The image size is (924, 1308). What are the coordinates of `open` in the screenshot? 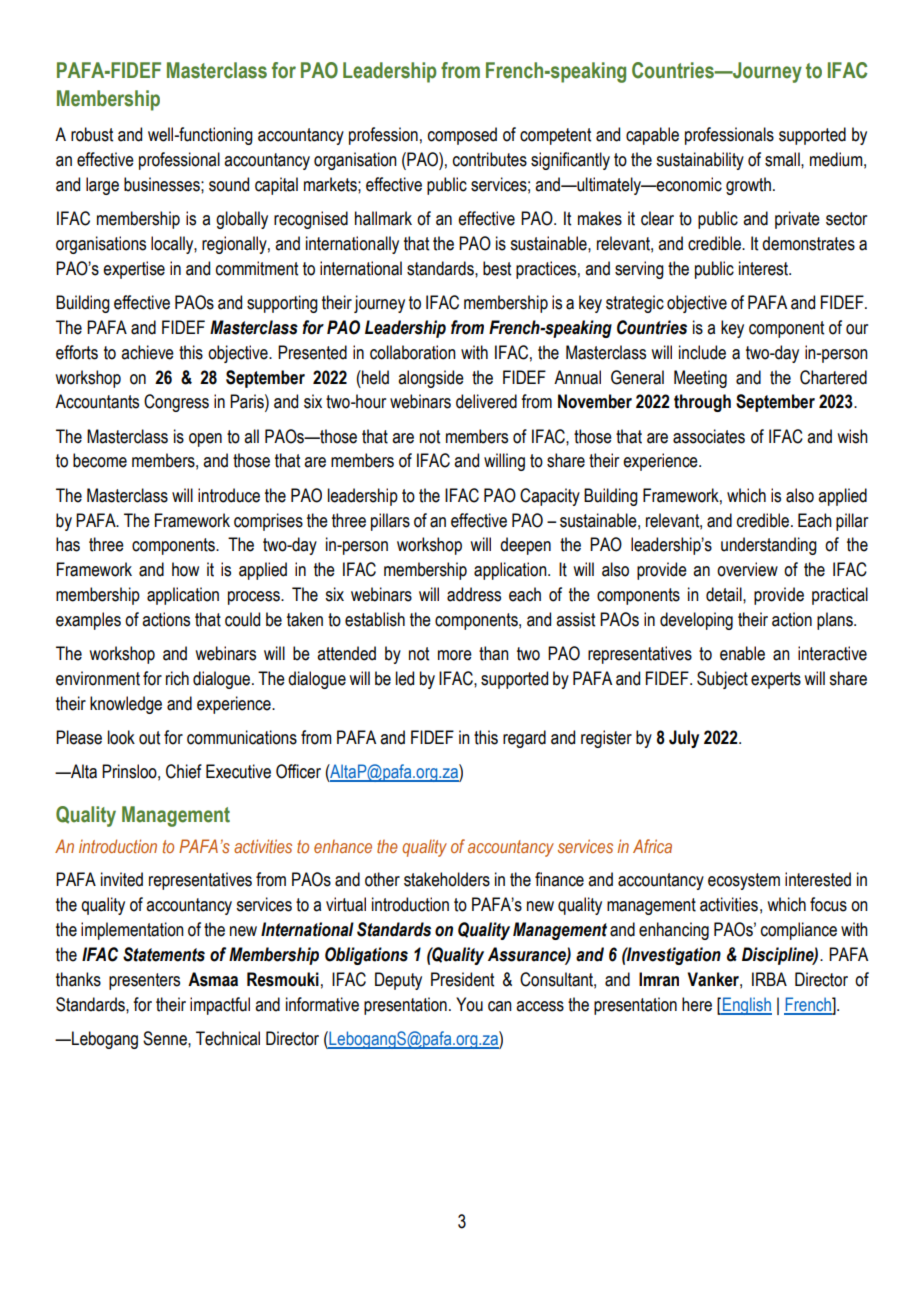 It's located at (205, 440).
